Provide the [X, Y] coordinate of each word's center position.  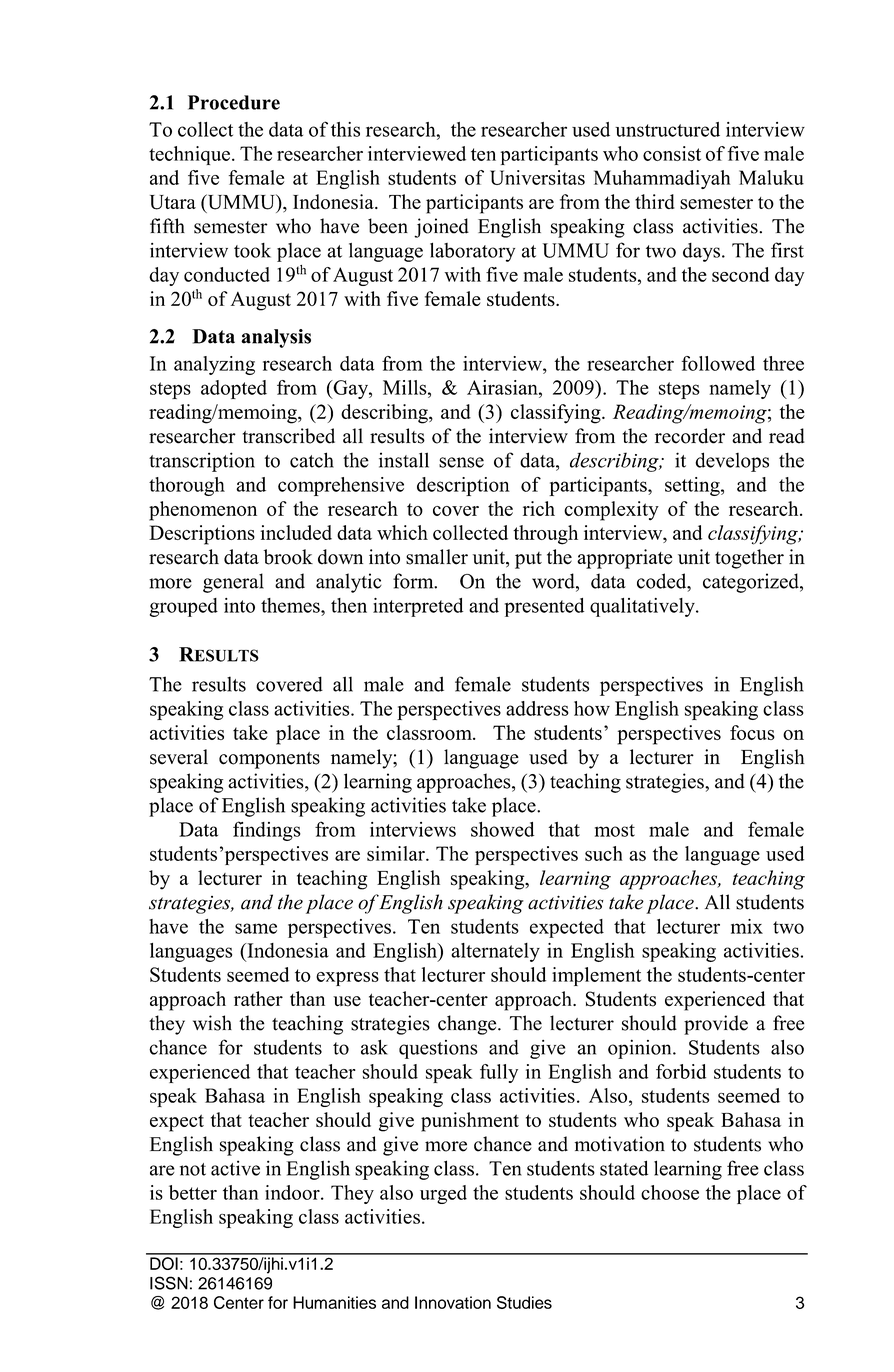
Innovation [453, 1302]
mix [747, 926]
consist [672, 153]
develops [732, 462]
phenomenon [203, 511]
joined [441, 228]
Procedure [234, 102]
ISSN [169, 1283]
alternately [495, 952]
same [256, 928]
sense [461, 462]
